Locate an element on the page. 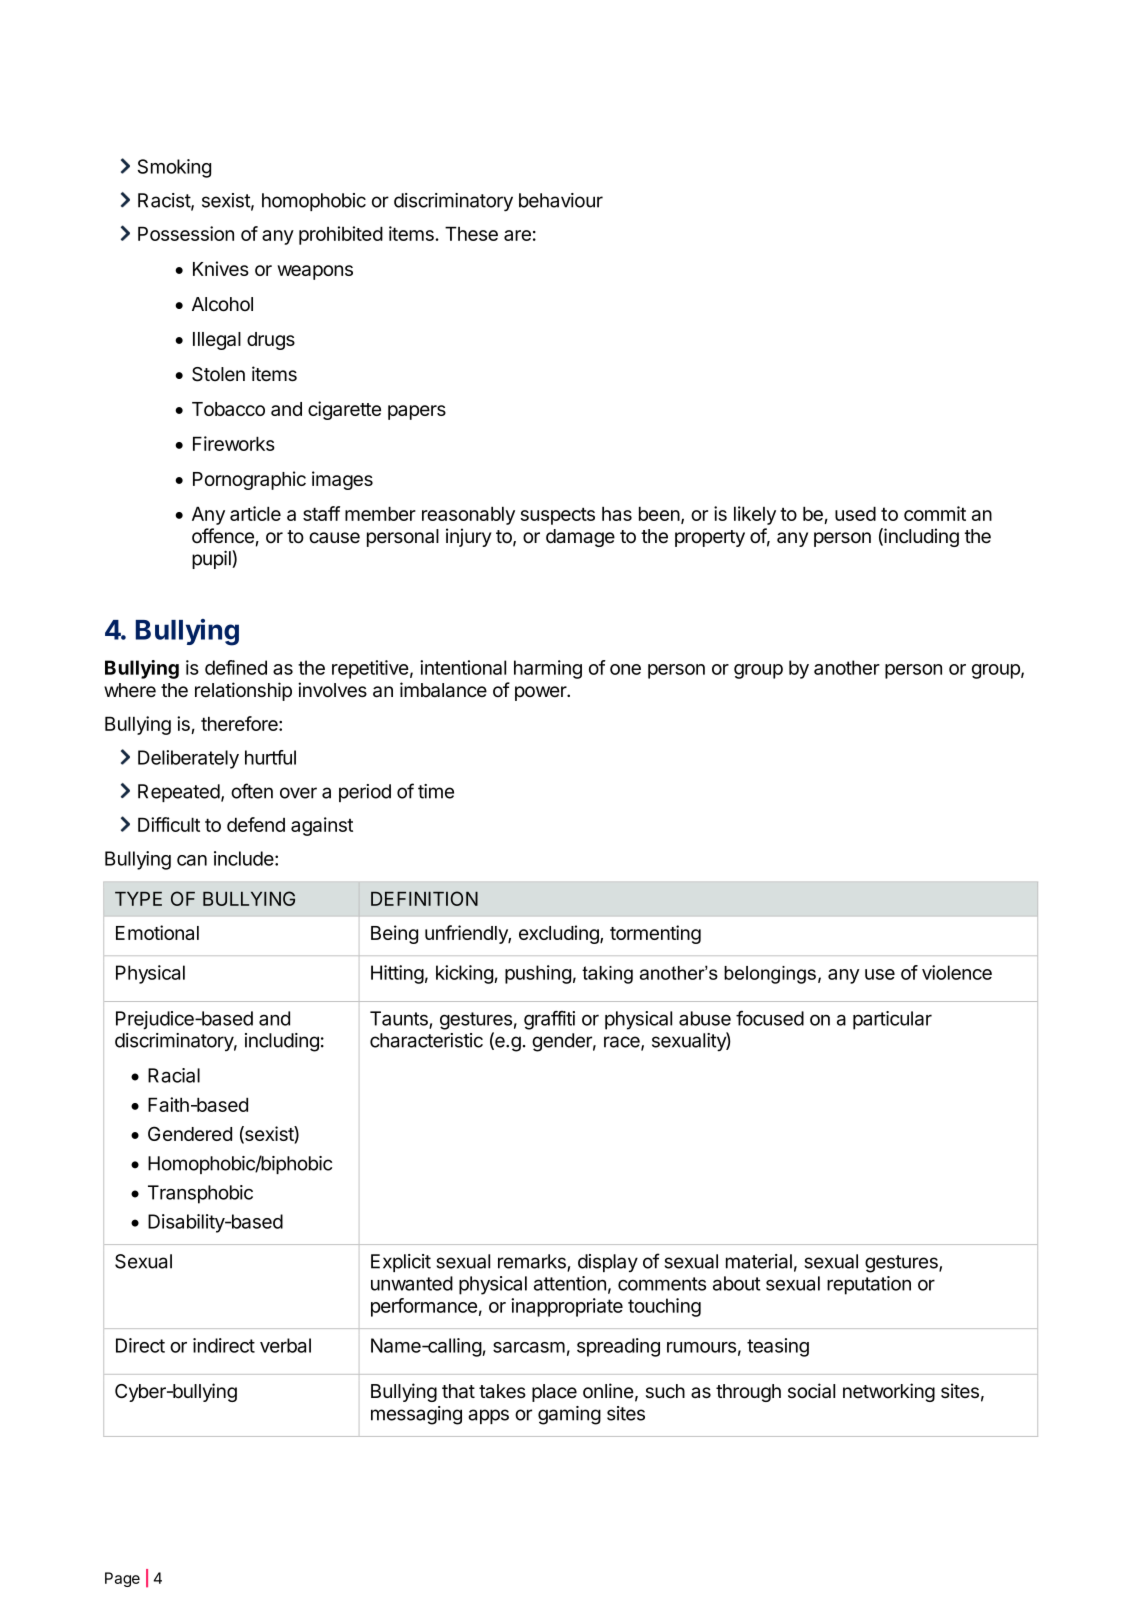  gaming is located at coordinates (569, 1415).
